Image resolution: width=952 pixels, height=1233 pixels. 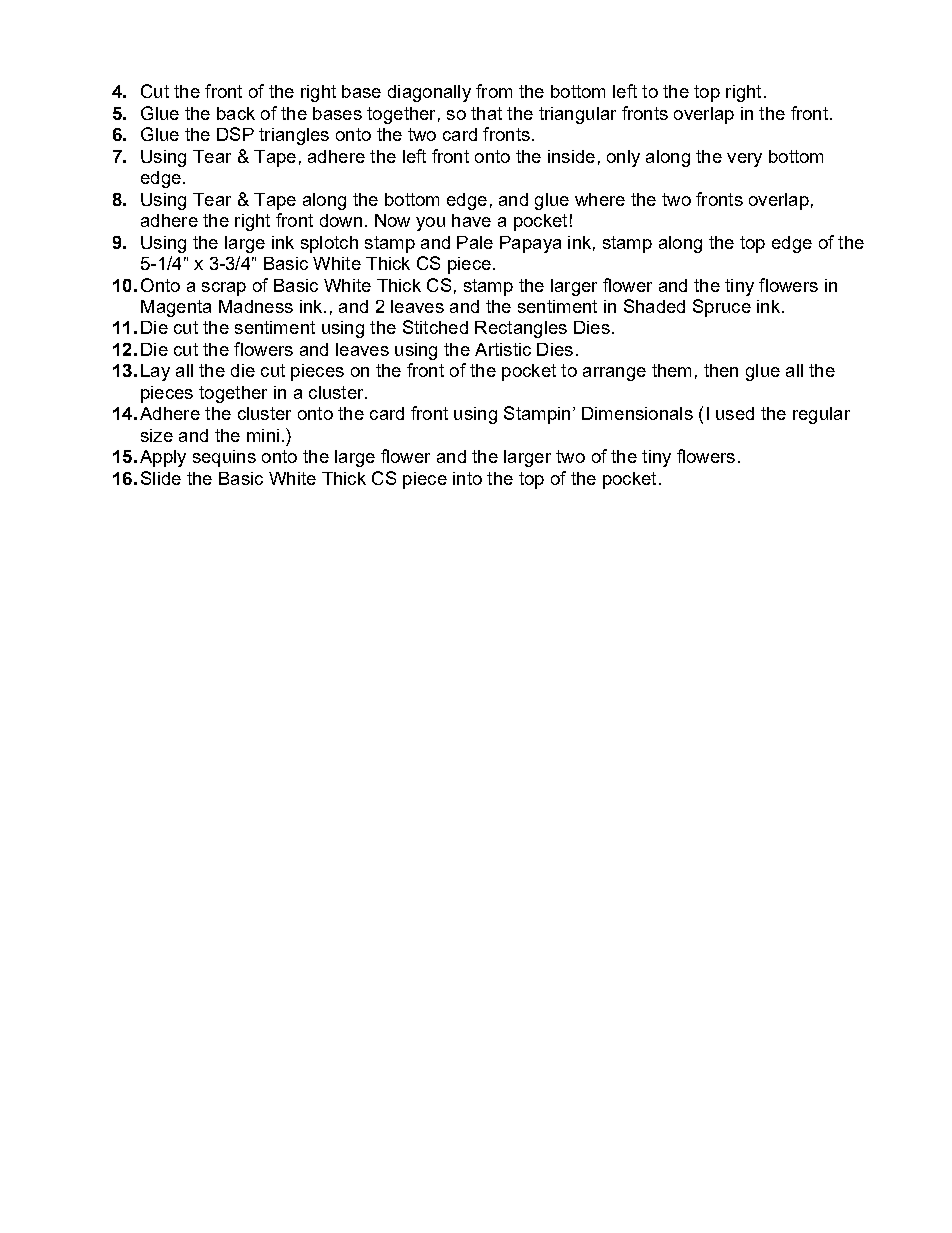 I want to click on that, so click(x=486, y=113).
